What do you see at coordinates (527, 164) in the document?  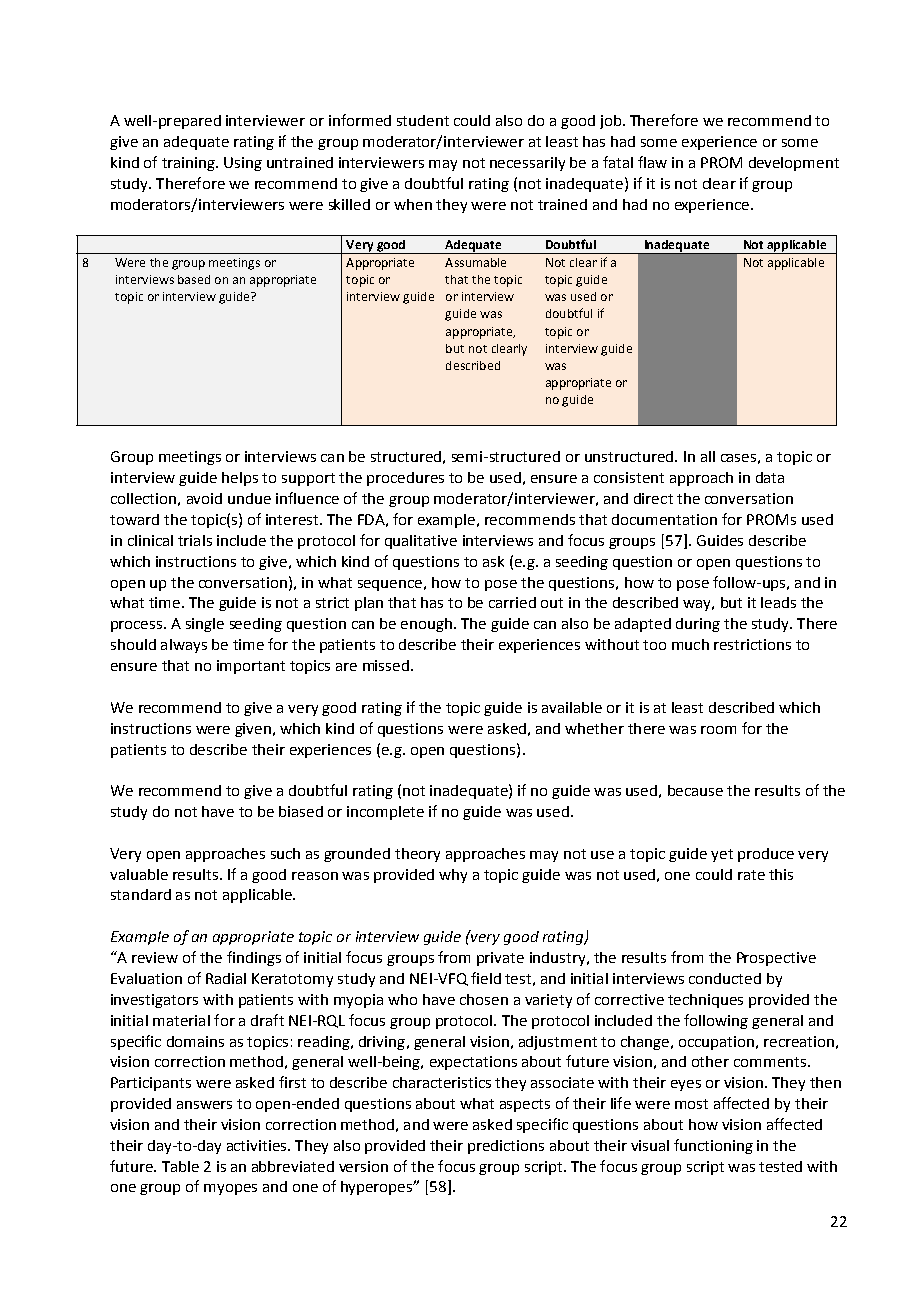 I see `necessarily` at bounding box center [527, 164].
